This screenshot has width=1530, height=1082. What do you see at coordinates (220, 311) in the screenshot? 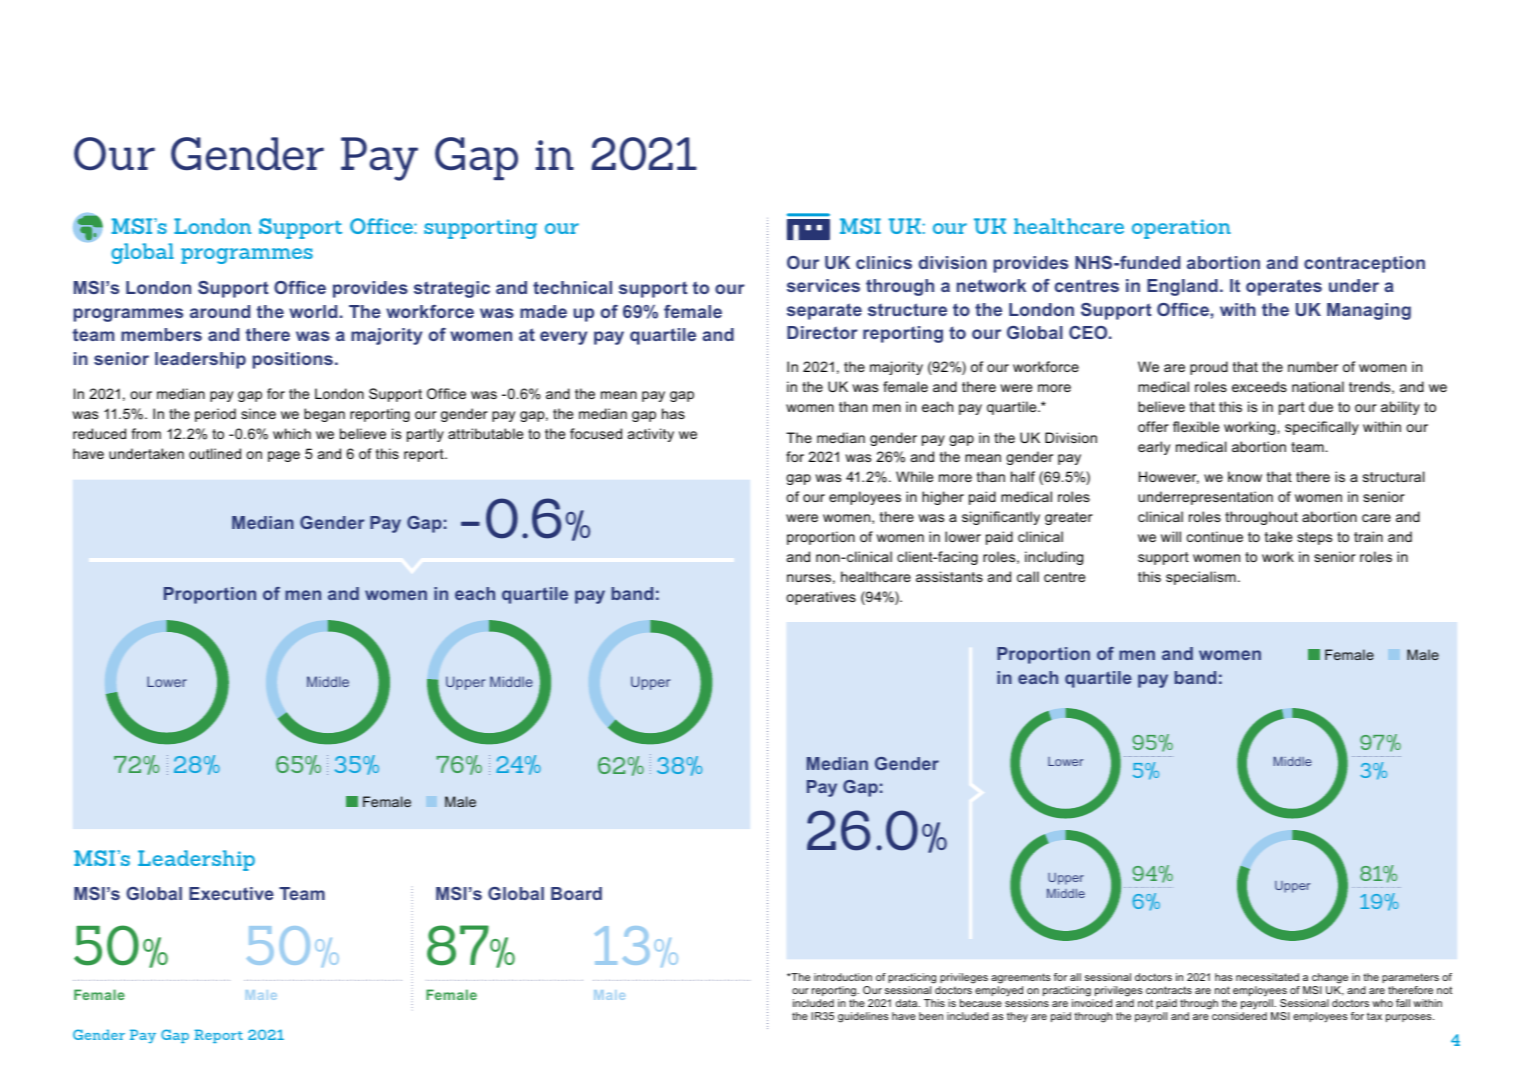
I see `around` at bounding box center [220, 311].
